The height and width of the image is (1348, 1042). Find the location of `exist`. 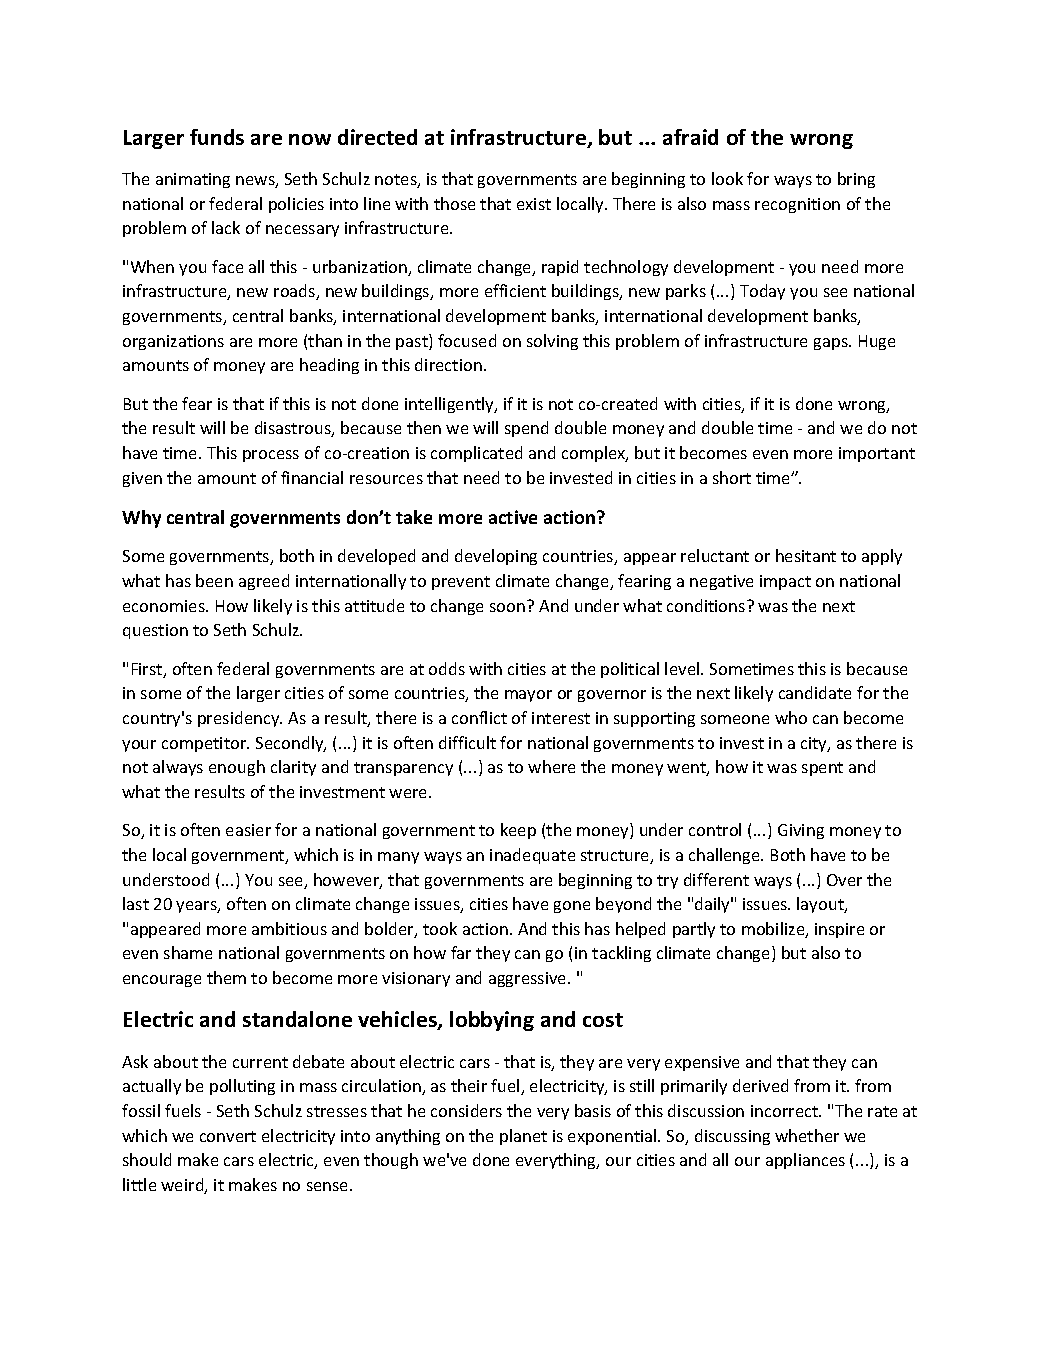

exist is located at coordinates (534, 204).
